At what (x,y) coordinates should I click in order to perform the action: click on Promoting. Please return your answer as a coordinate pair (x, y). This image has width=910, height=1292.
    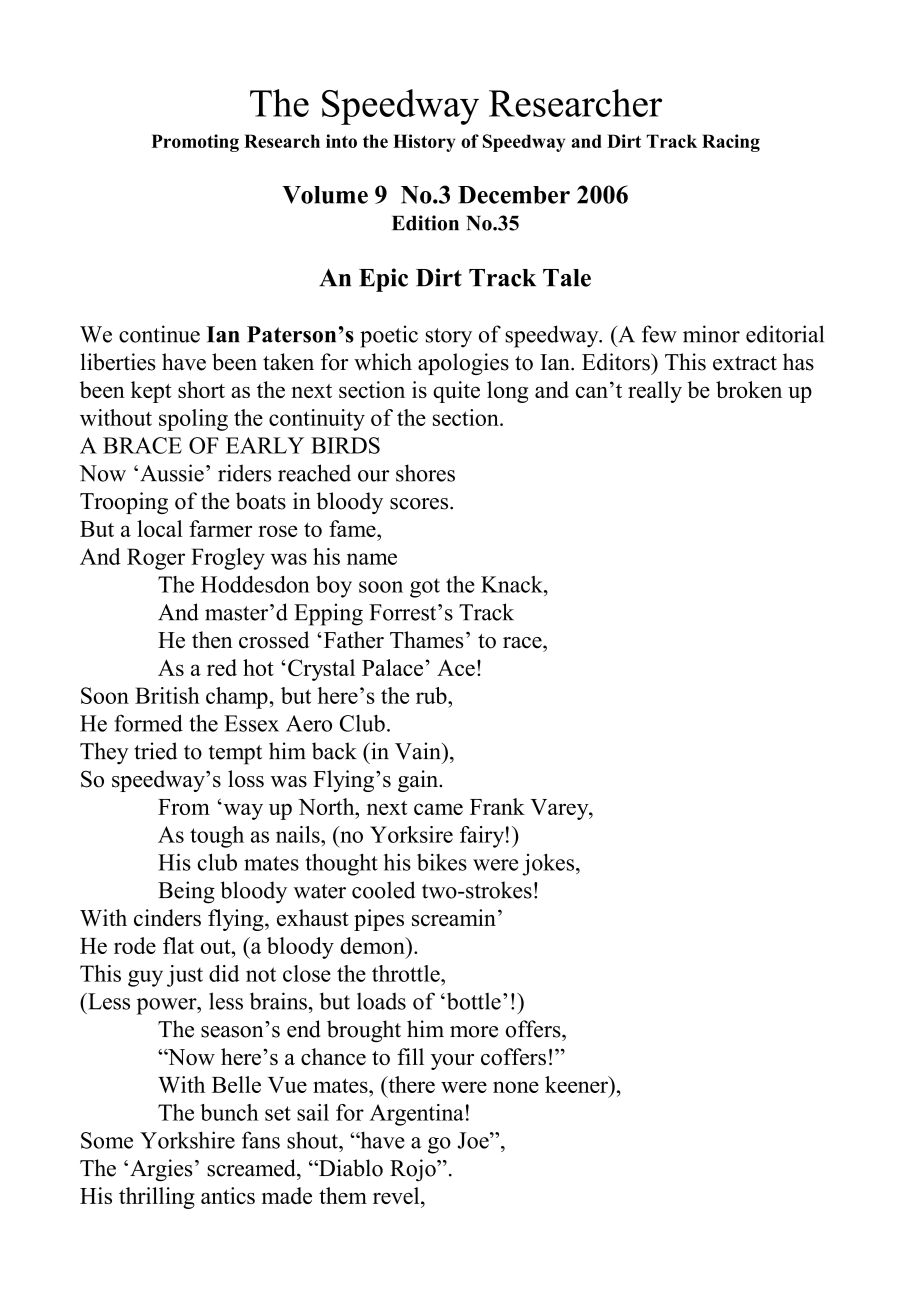
    Looking at the image, I should click on (195, 143).
